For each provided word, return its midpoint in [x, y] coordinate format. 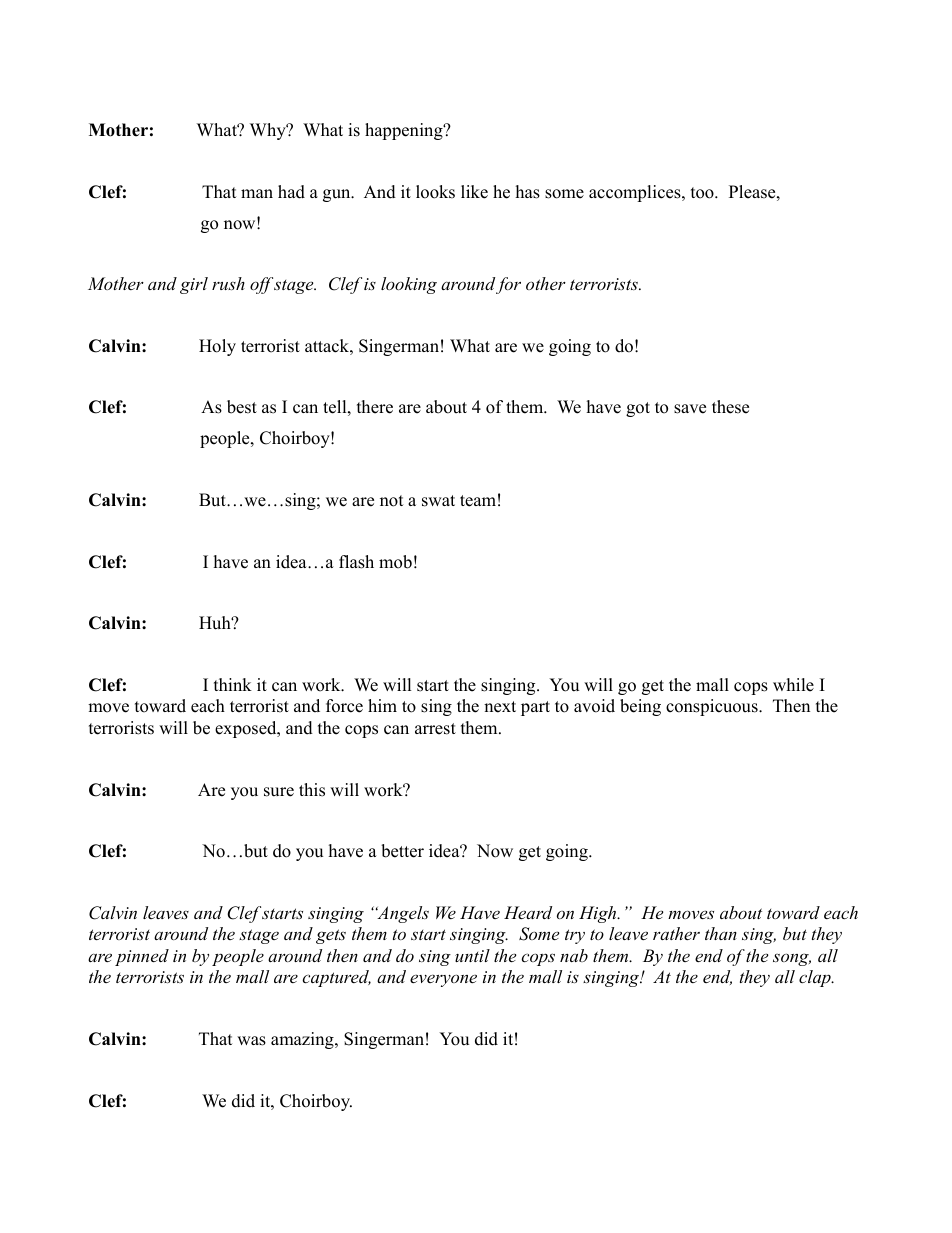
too [703, 193]
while [793, 685]
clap [816, 978]
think [233, 684]
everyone [443, 980]
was [251, 1041]
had [291, 192]
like [474, 192]
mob [395, 562]
